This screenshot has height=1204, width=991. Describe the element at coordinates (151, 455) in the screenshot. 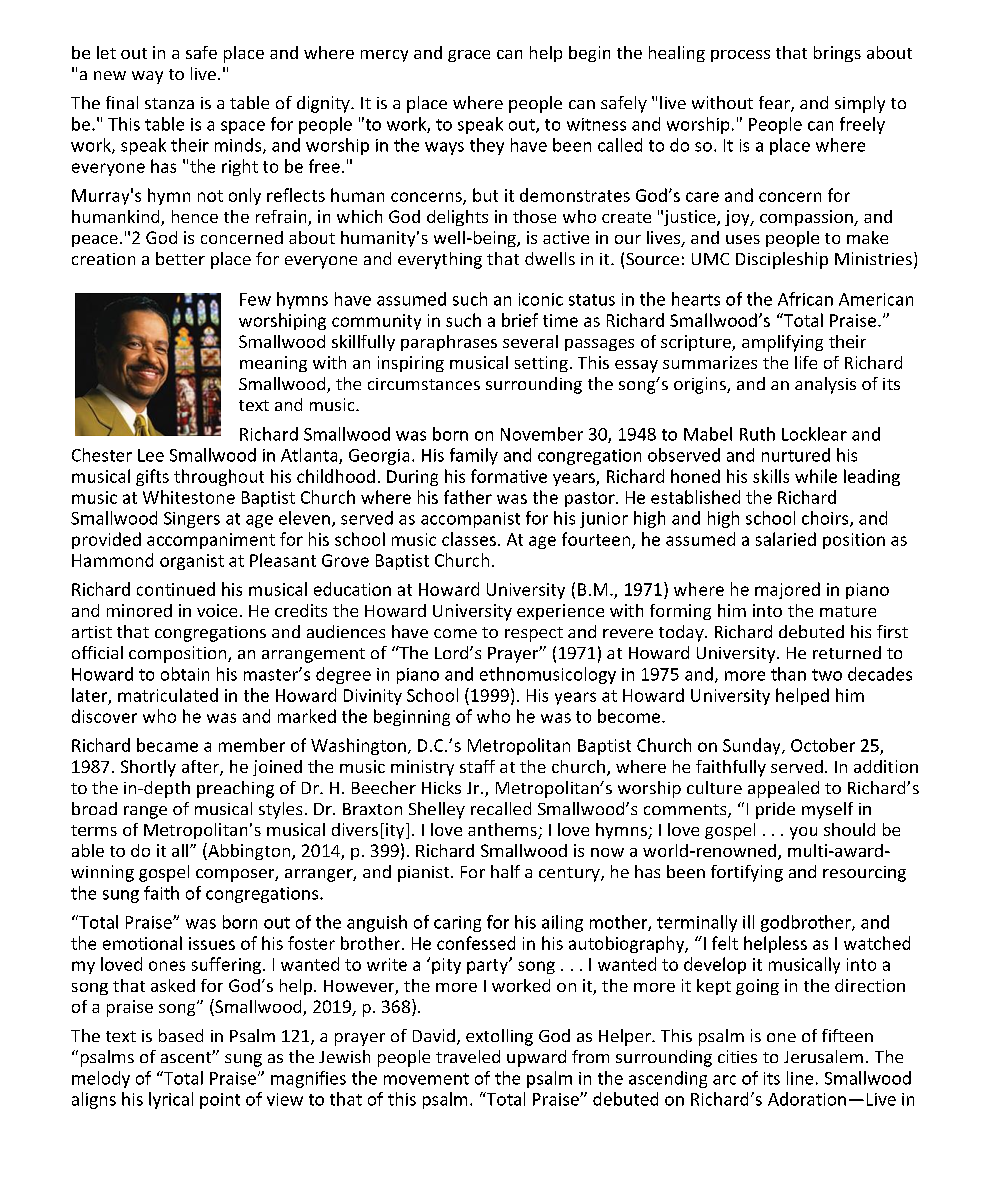

I see `Lee` at that location.
